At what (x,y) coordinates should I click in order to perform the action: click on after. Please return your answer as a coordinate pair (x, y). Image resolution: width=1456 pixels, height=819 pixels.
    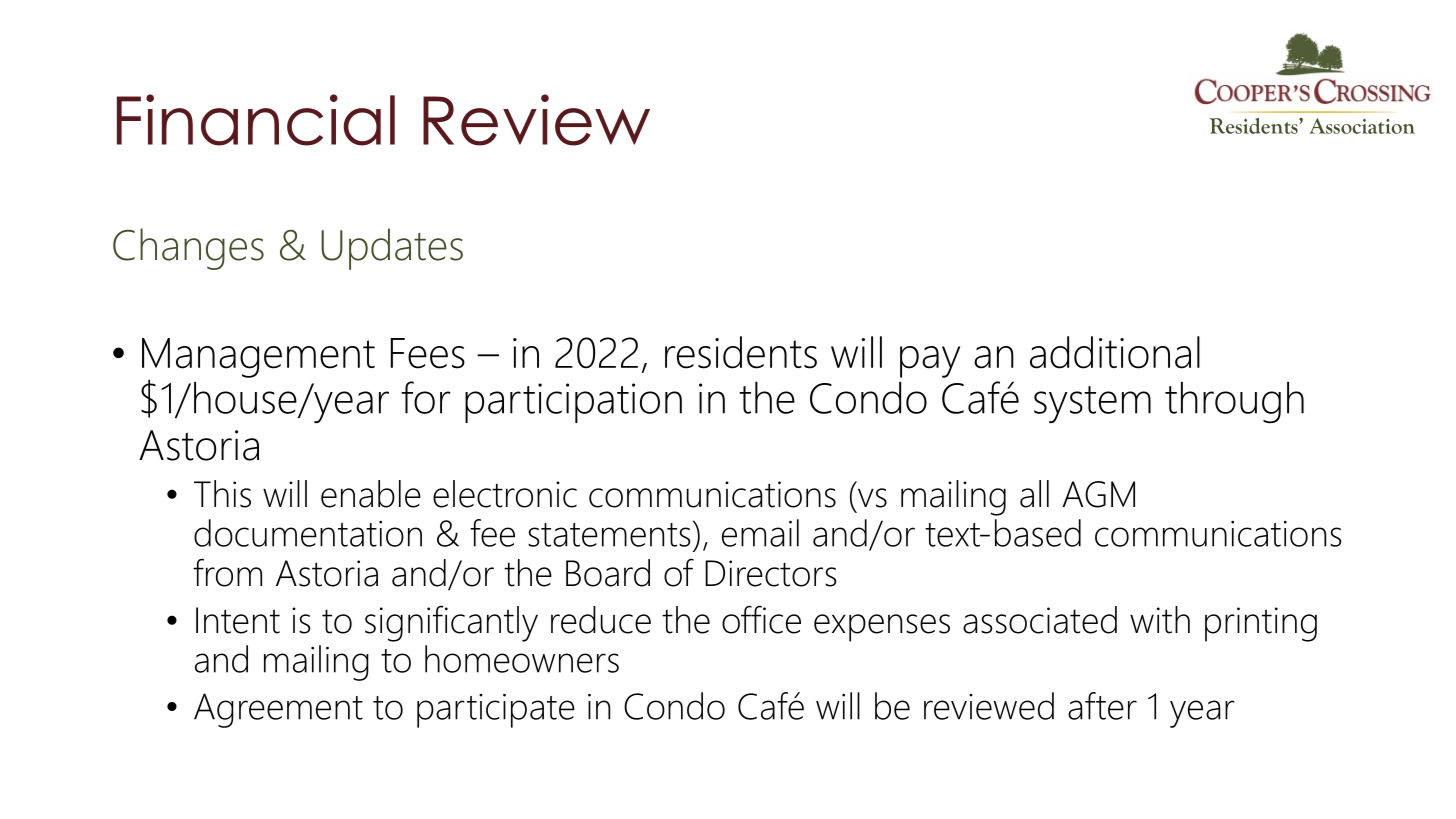
    Looking at the image, I should click on (1102, 706).
